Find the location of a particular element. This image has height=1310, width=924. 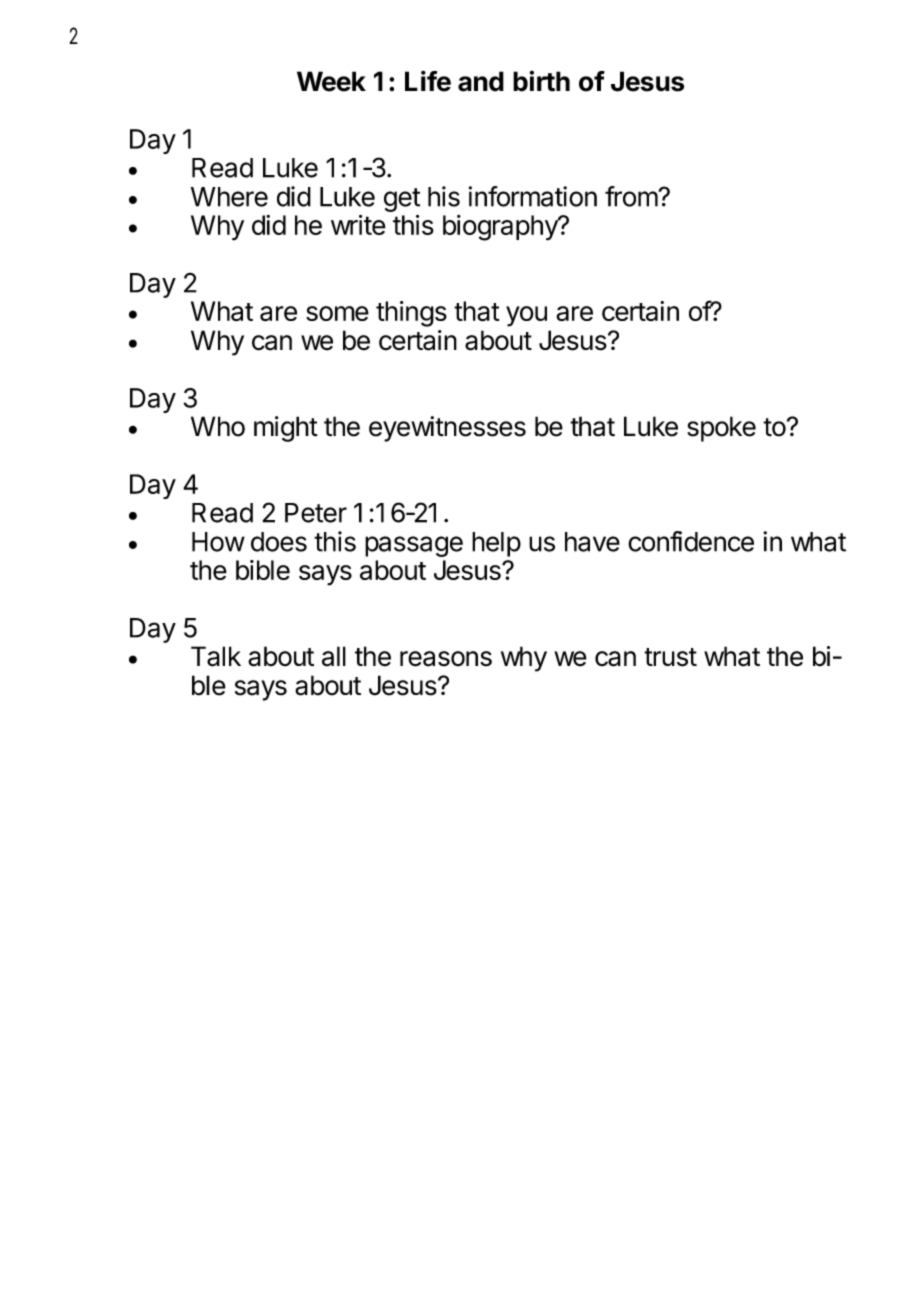

Week is located at coordinates (331, 81).
